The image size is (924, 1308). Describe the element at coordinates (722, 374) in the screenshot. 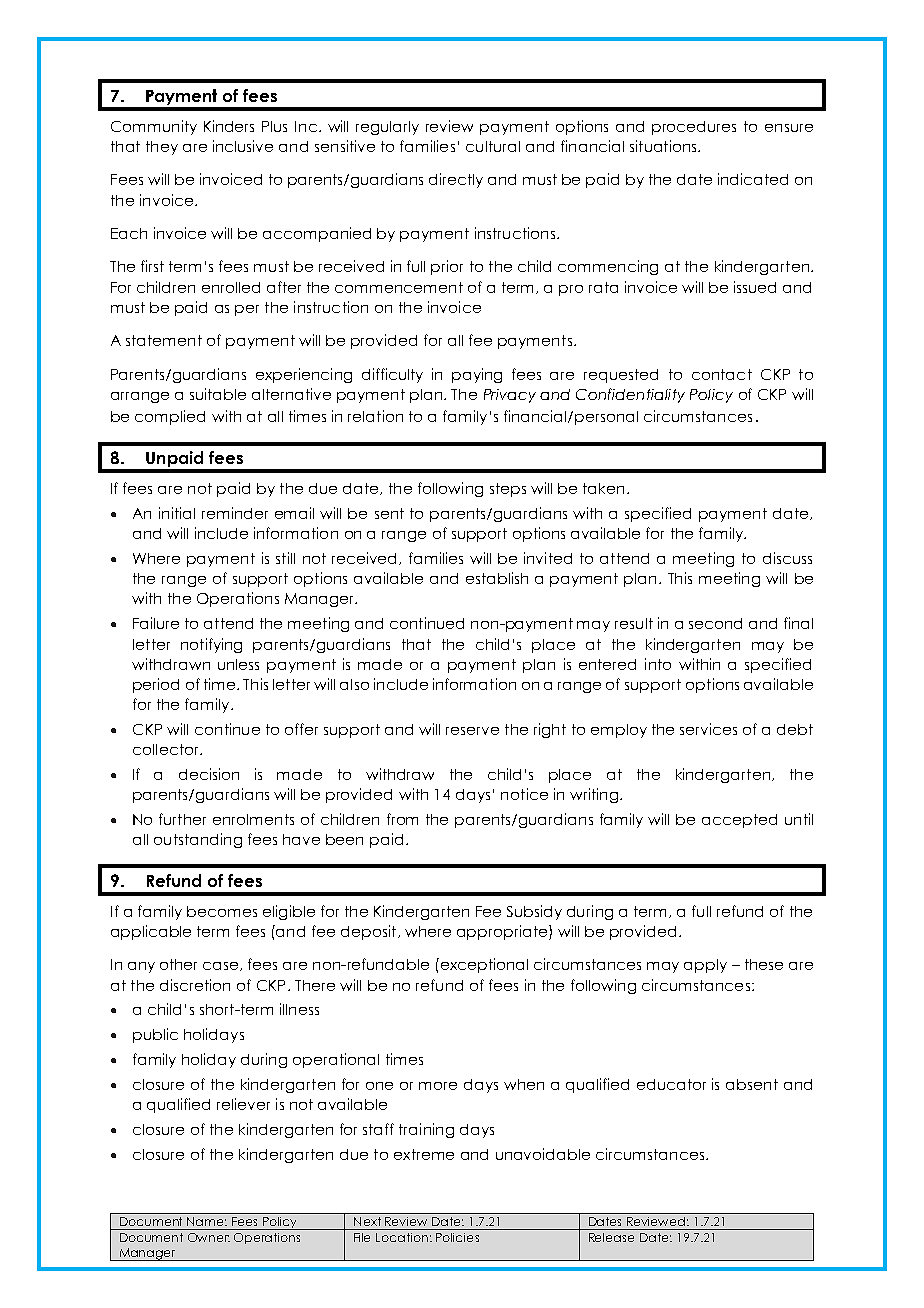

I see `contact` at that location.
